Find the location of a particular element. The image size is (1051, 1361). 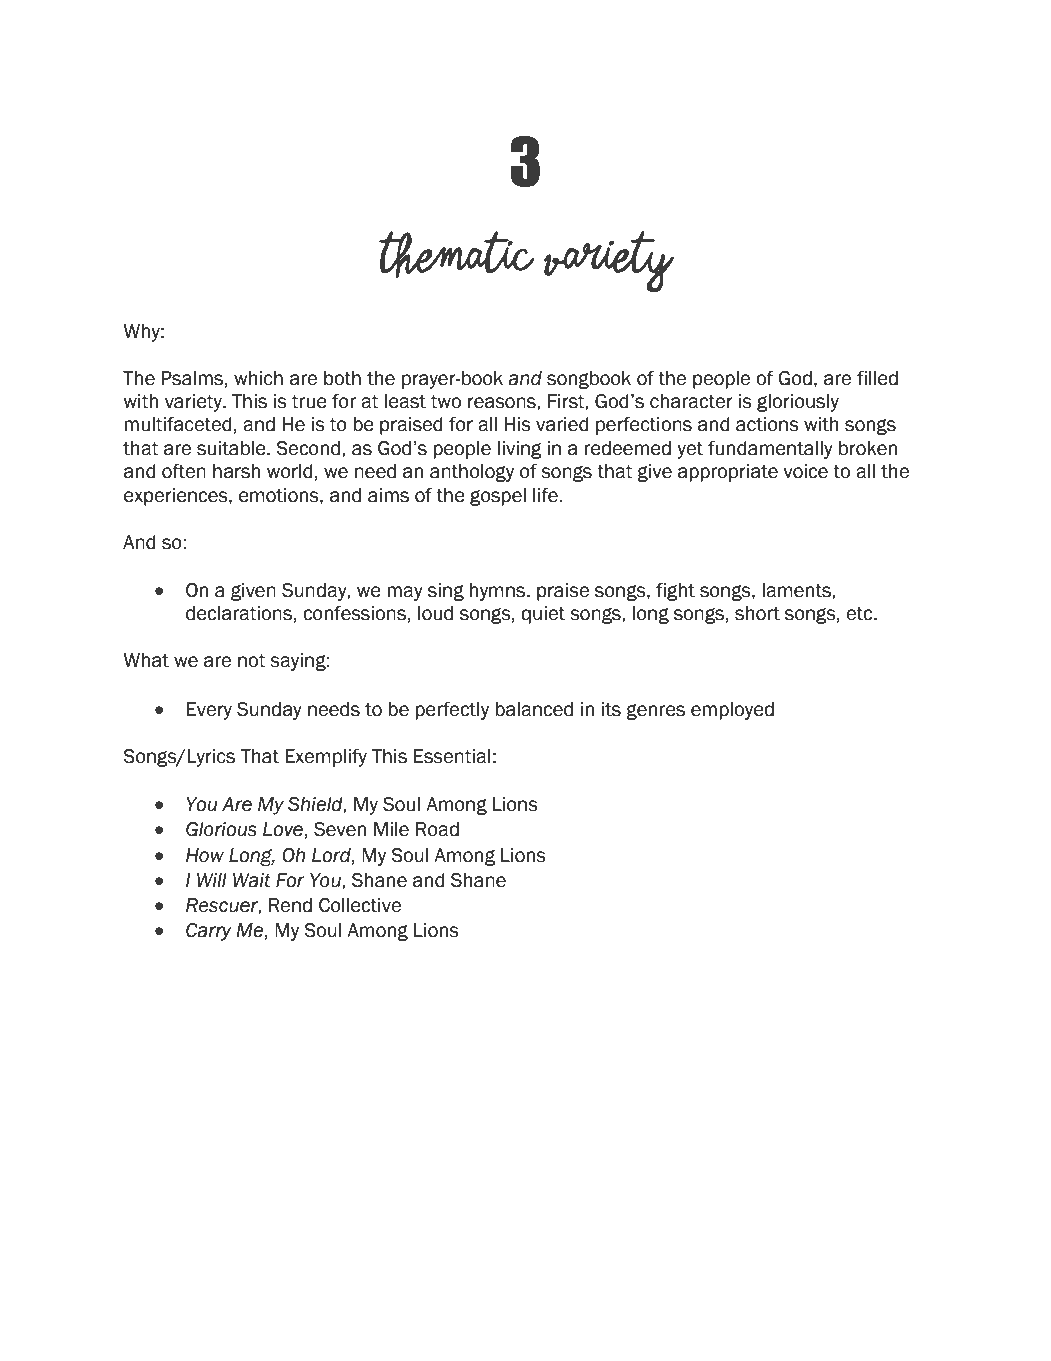

which is located at coordinates (258, 378).
